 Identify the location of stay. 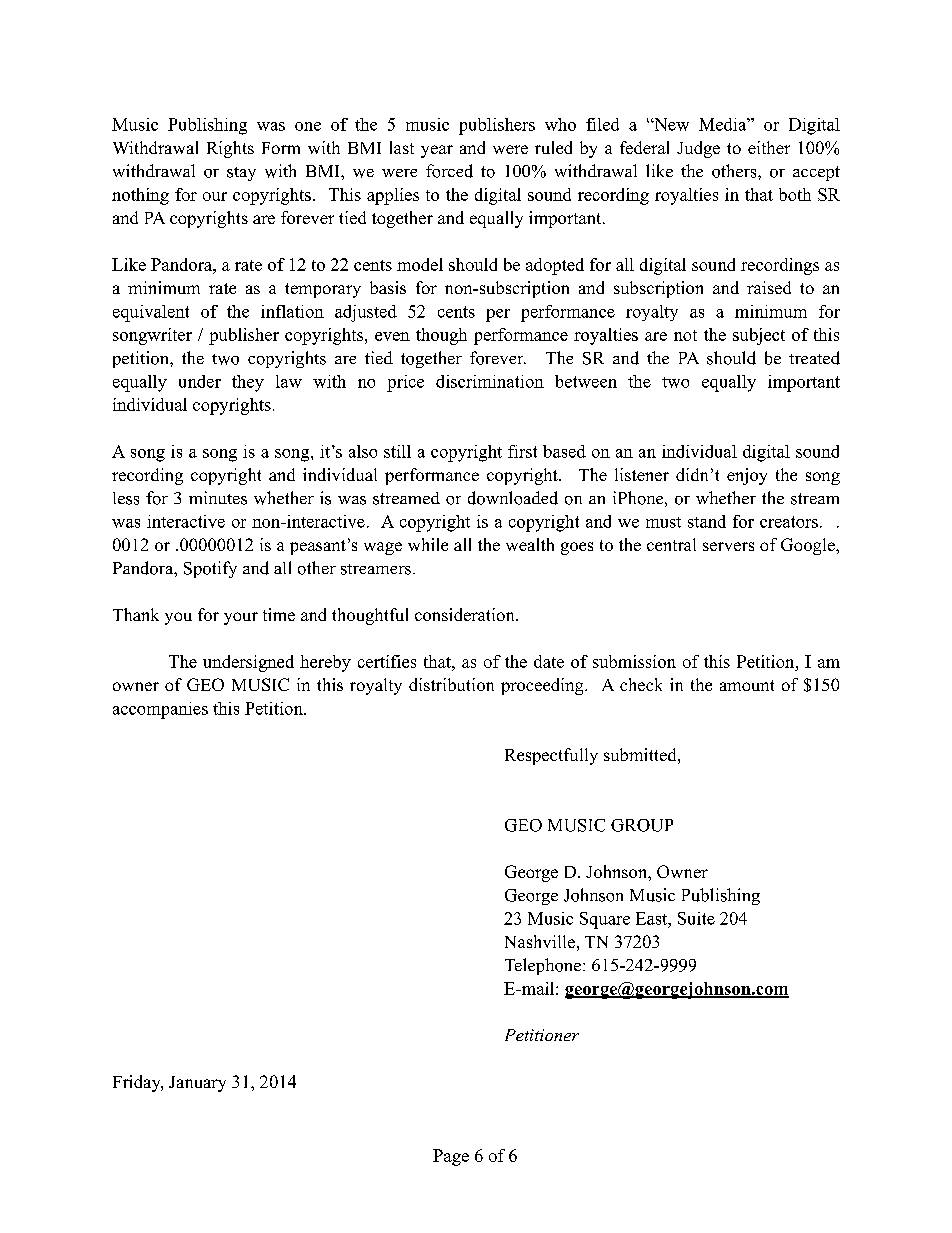
(241, 174).
